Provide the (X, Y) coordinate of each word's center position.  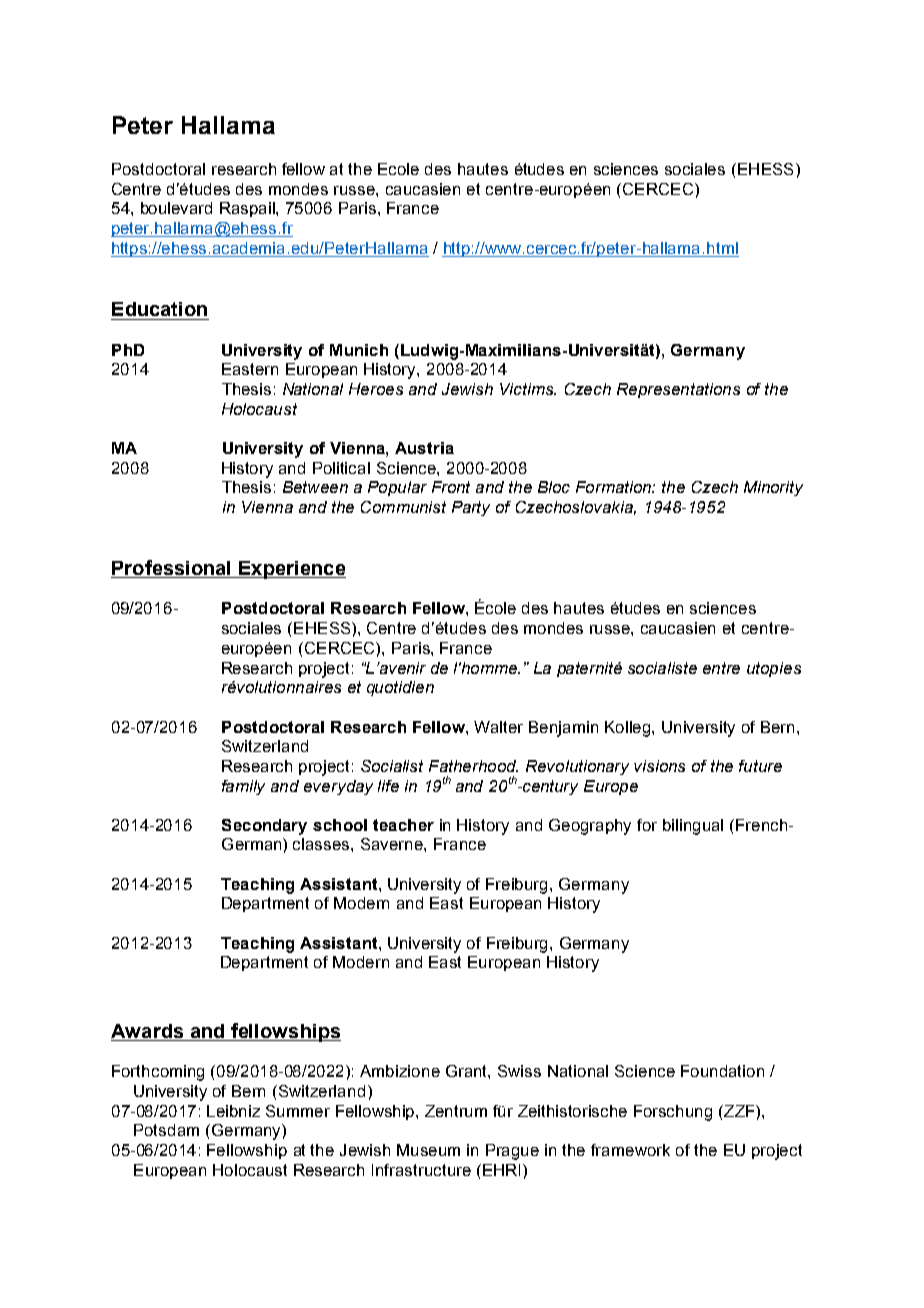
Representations (678, 390)
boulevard (176, 208)
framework (630, 1150)
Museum (428, 1150)
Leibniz (233, 1111)
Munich (359, 350)
